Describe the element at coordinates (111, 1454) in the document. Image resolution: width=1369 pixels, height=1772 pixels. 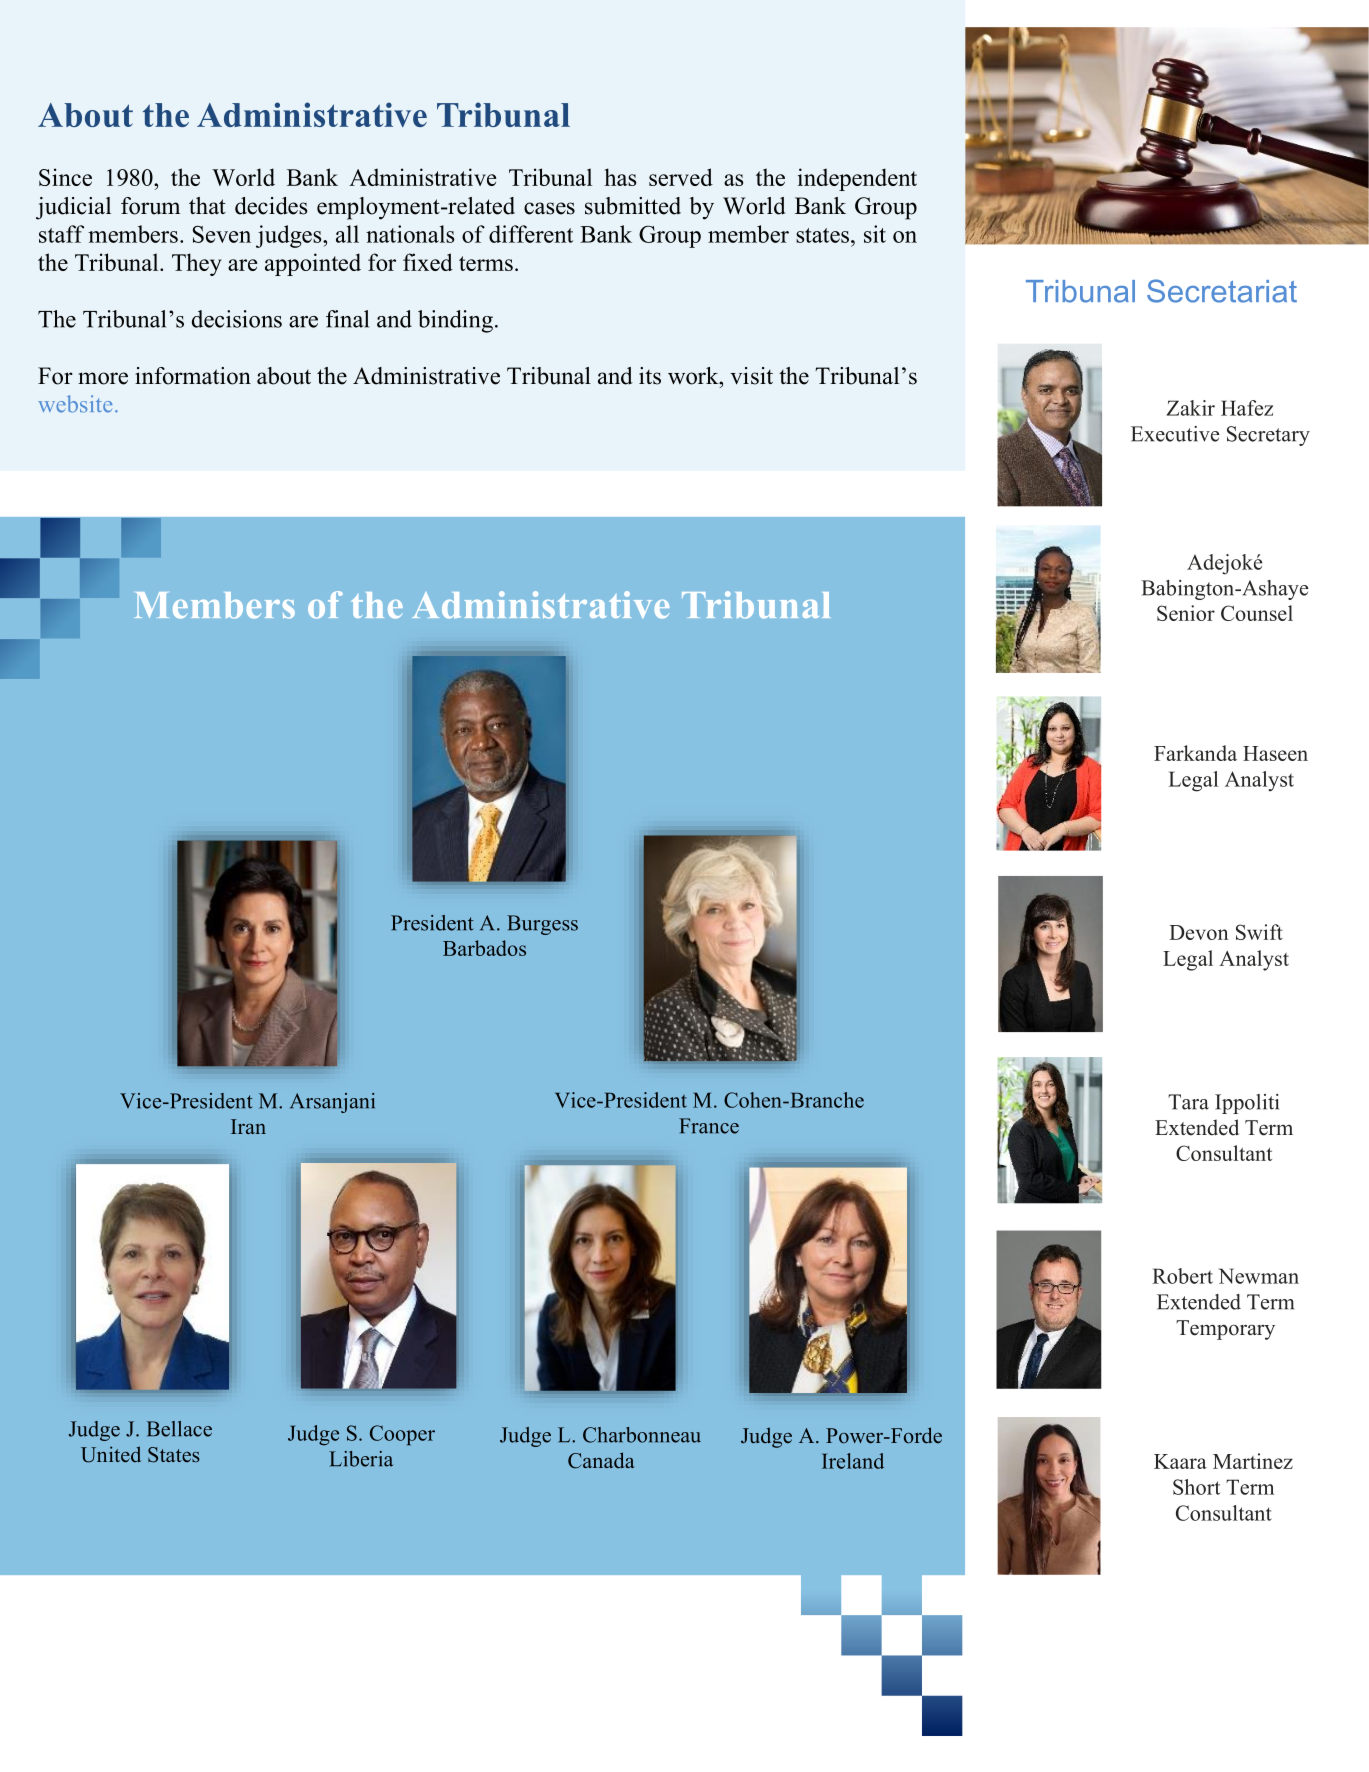
I see `United` at that location.
